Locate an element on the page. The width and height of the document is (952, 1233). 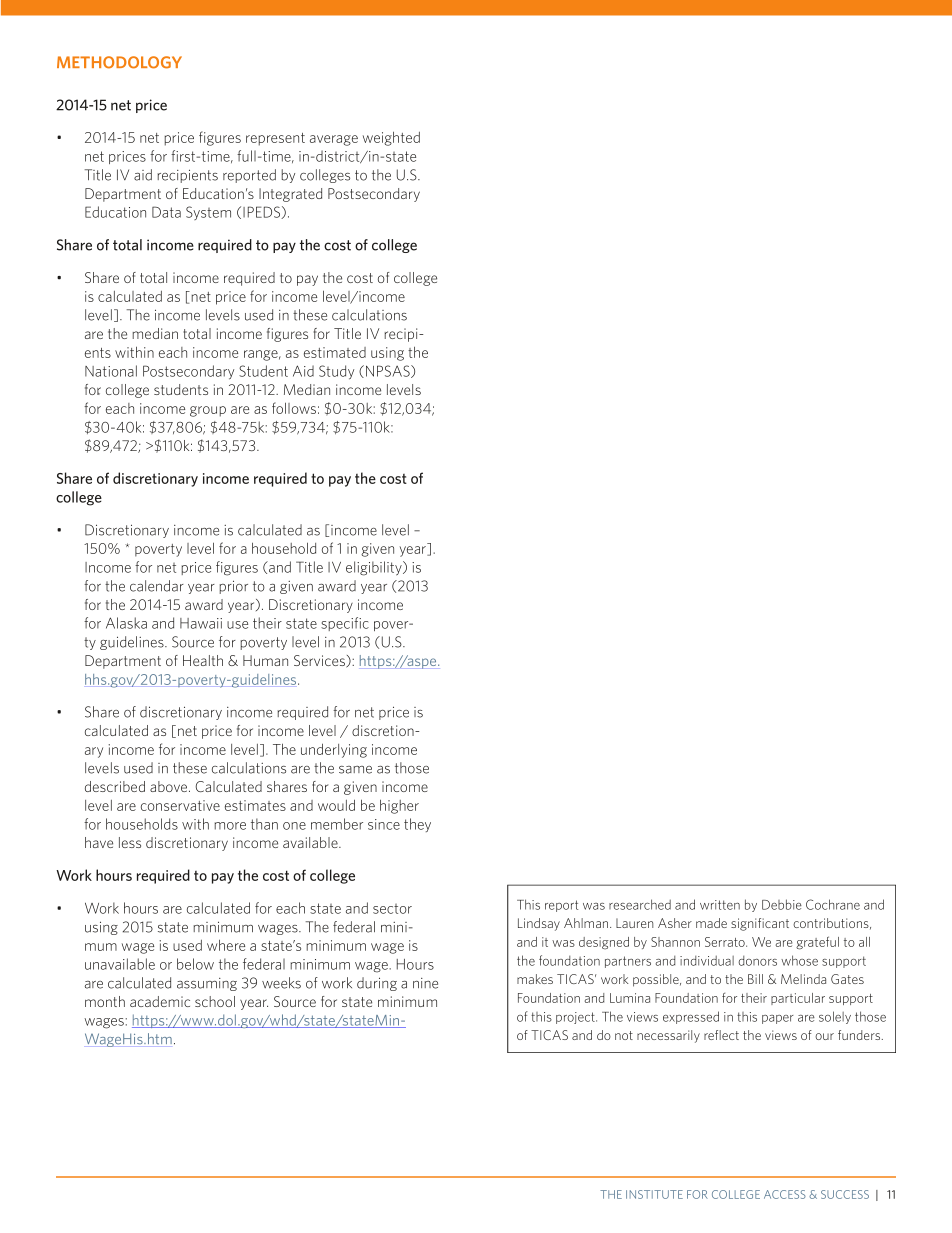
INSTITUTE is located at coordinates (654, 1194).
